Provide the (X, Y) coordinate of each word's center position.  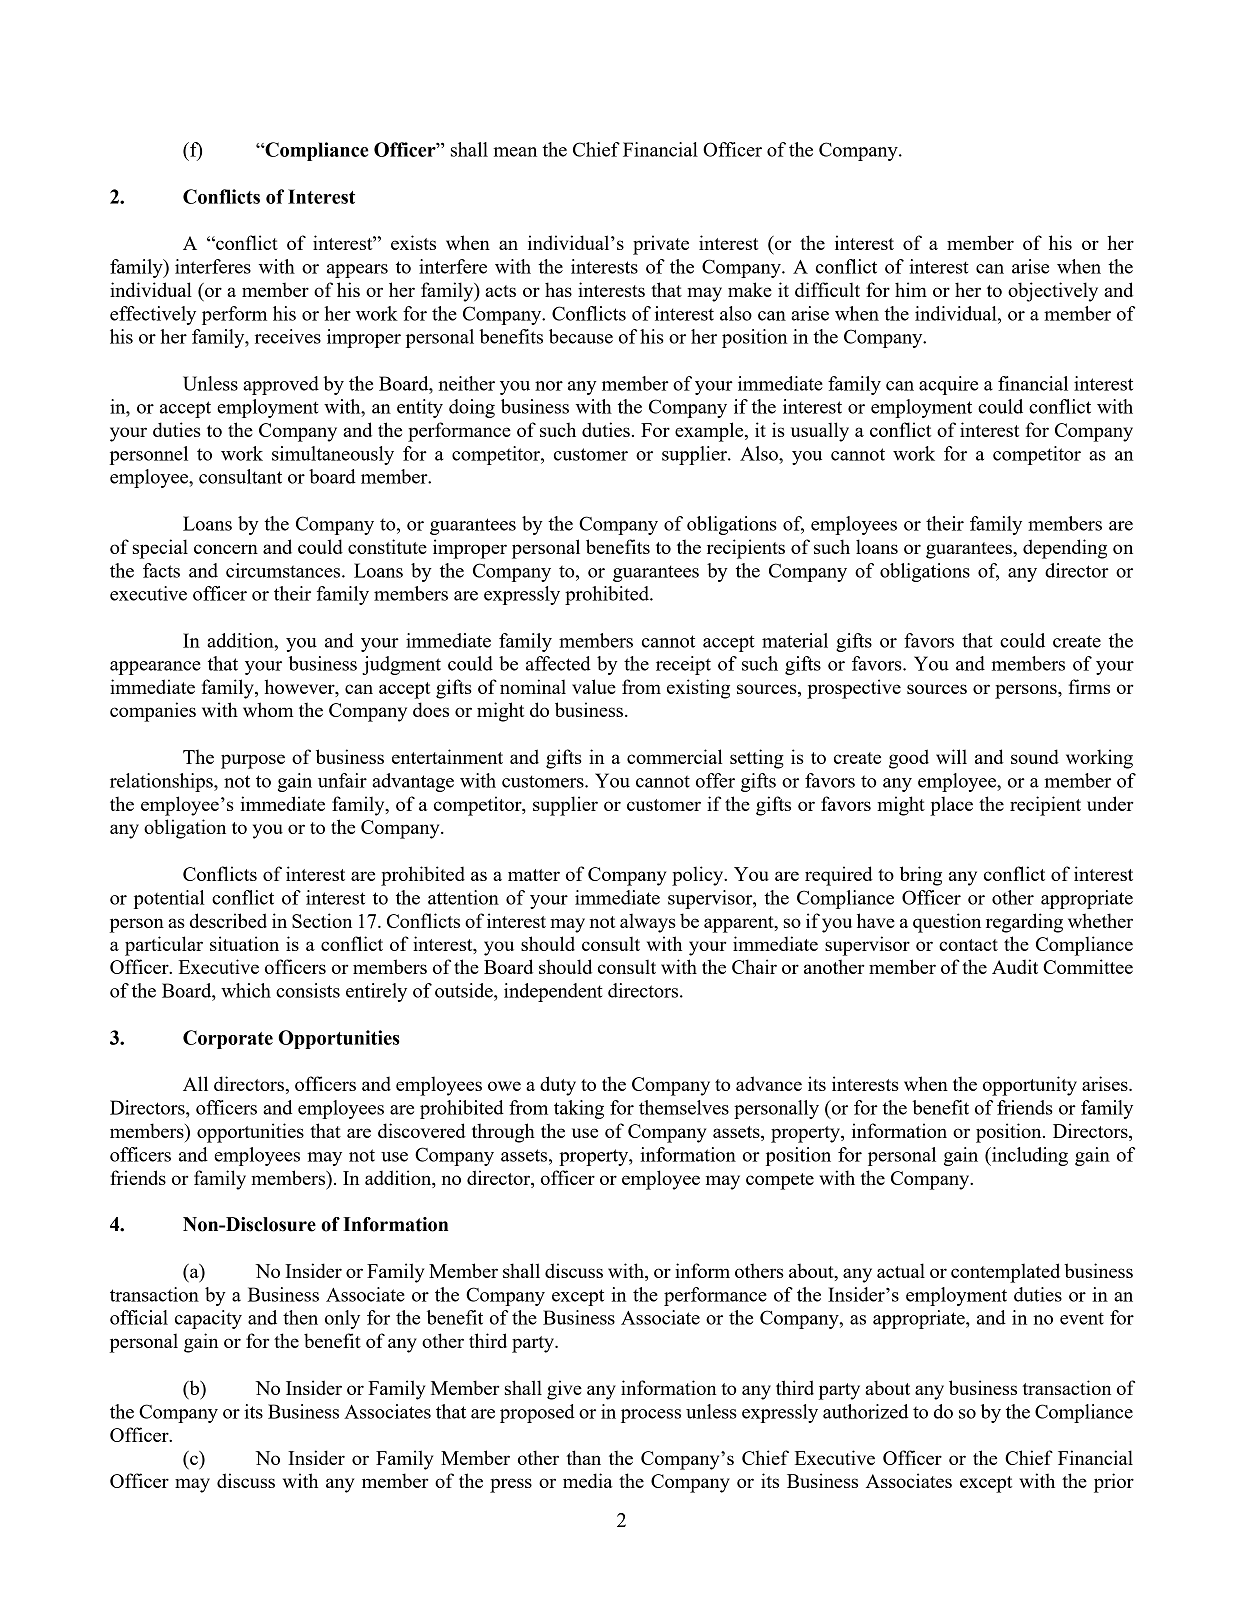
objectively (1053, 292)
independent (553, 992)
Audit (1015, 966)
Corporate (228, 1039)
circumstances (284, 570)
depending (1065, 549)
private (661, 245)
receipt (683, 665)
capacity (208, 1319)
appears (357, 271)
